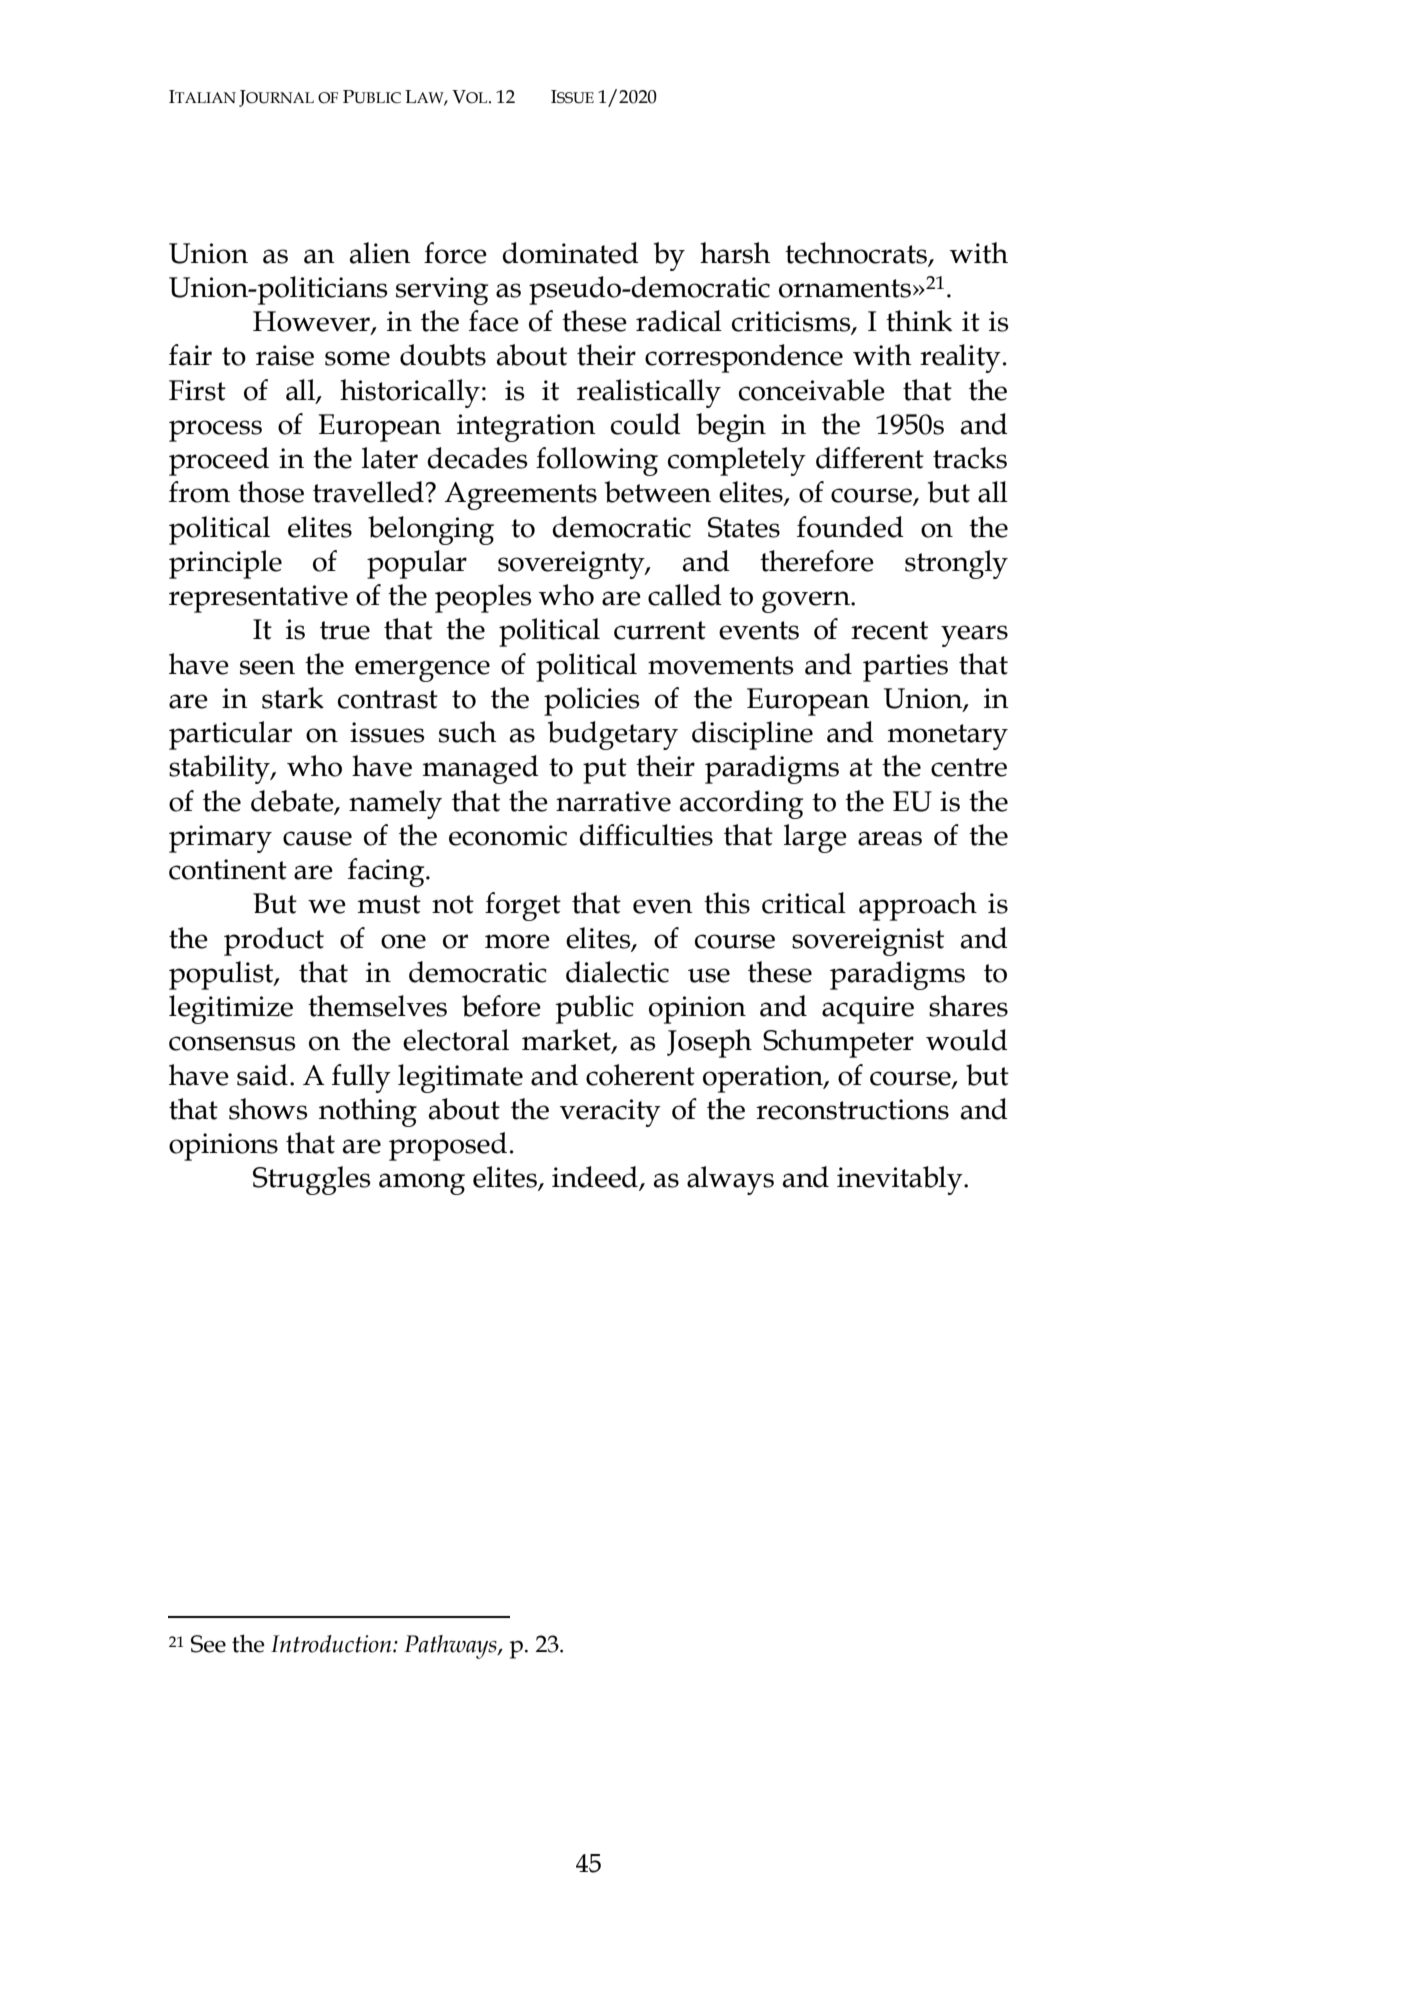 This screenshot has width=1410, height=1994. Describe the element at coordinates (660, 630) in the screenshot. I see `current` at that location.
